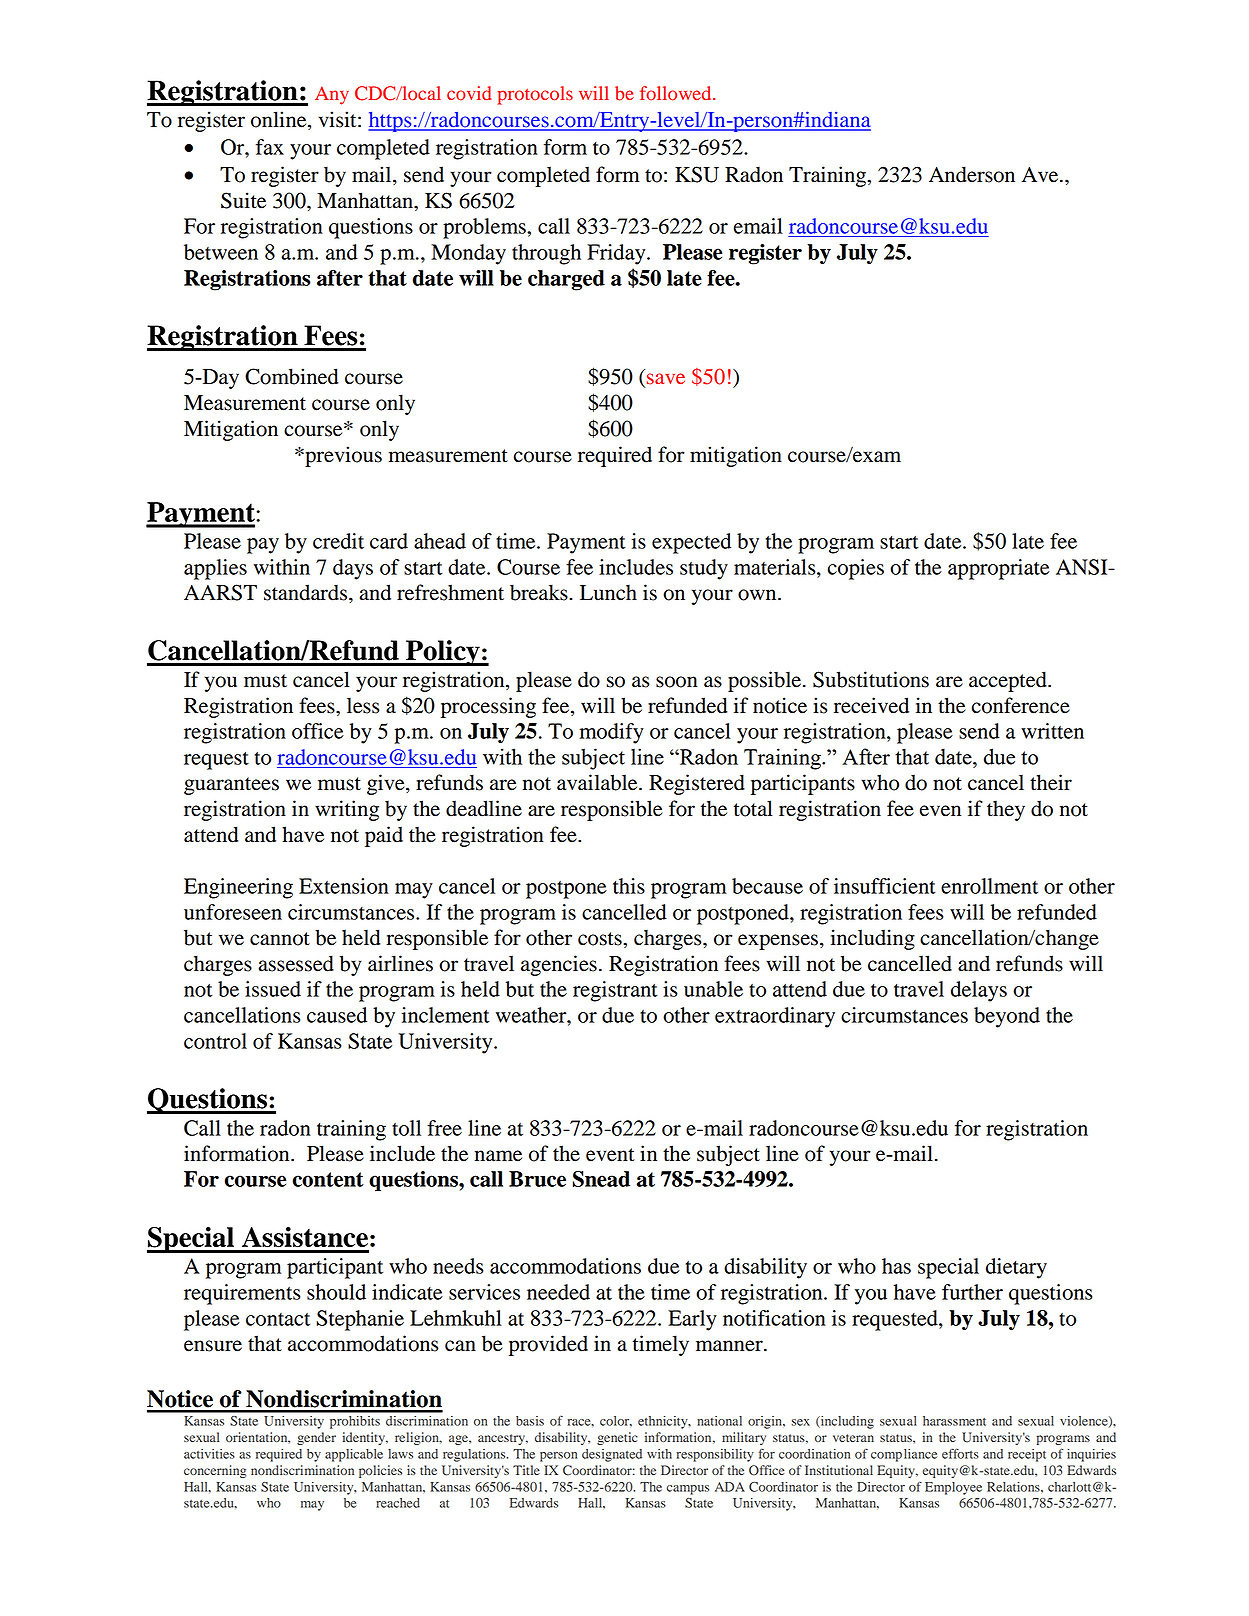 This page has width=1249, height=1616. Describe the element at coordinates (972, 174) in the page. I see `Anderson` at that location.
